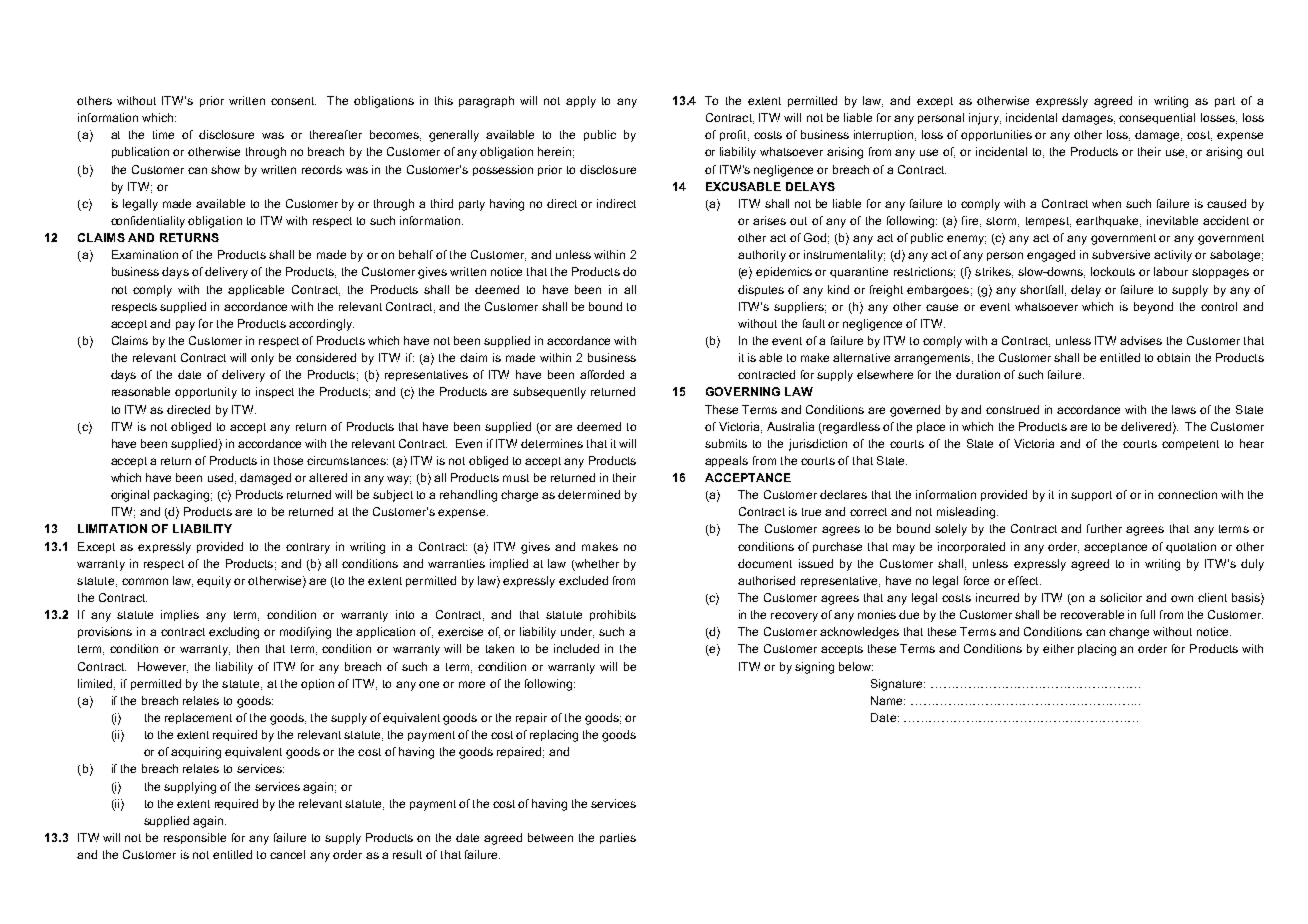  What do you see at coordinates (288, 460) in the screenshot?
I see `those` at bounding box center [288, 460].
